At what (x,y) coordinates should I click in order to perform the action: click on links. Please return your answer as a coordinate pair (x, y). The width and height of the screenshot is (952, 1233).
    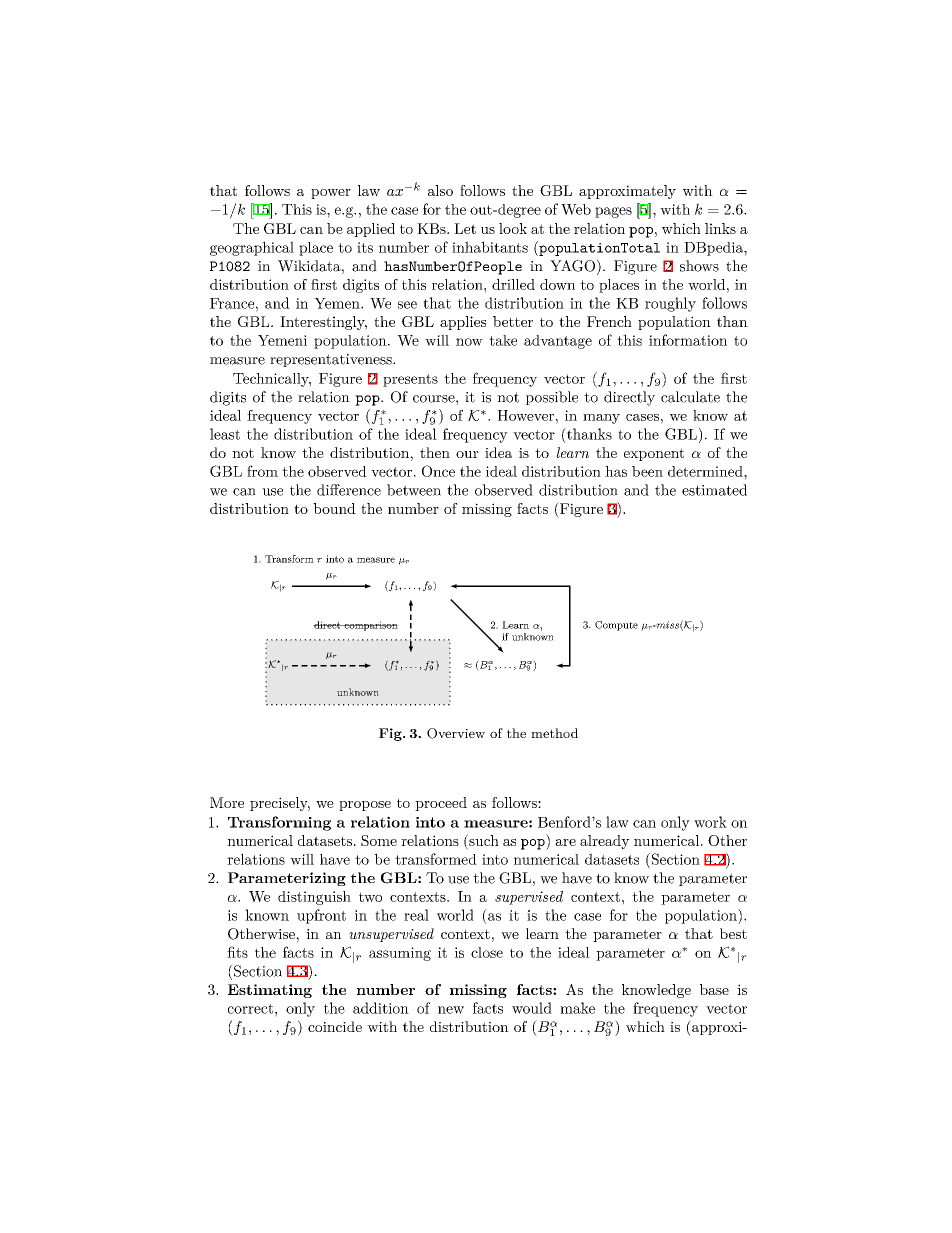
    Looking at the image, I should click on (720, 228).
